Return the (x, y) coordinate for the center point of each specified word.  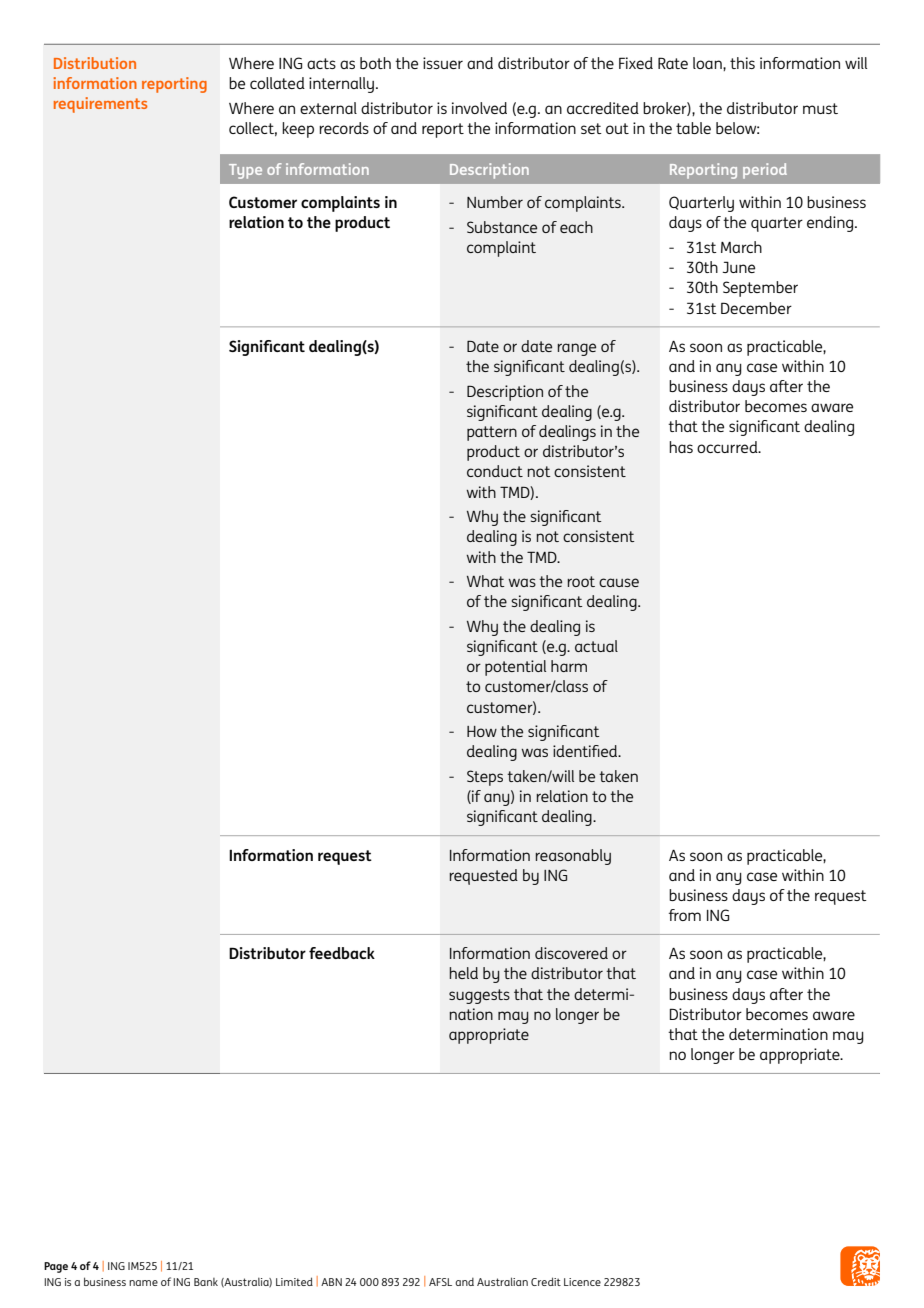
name (143, 1283)
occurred (728, 447)
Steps (485, 778)
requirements (100, 105)
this (742, 63)
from (685, 915)
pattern (492, 433)
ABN (331, 1282)
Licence (582, 1282)
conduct (495, 471)
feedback (342, 953)
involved (479, 108)
